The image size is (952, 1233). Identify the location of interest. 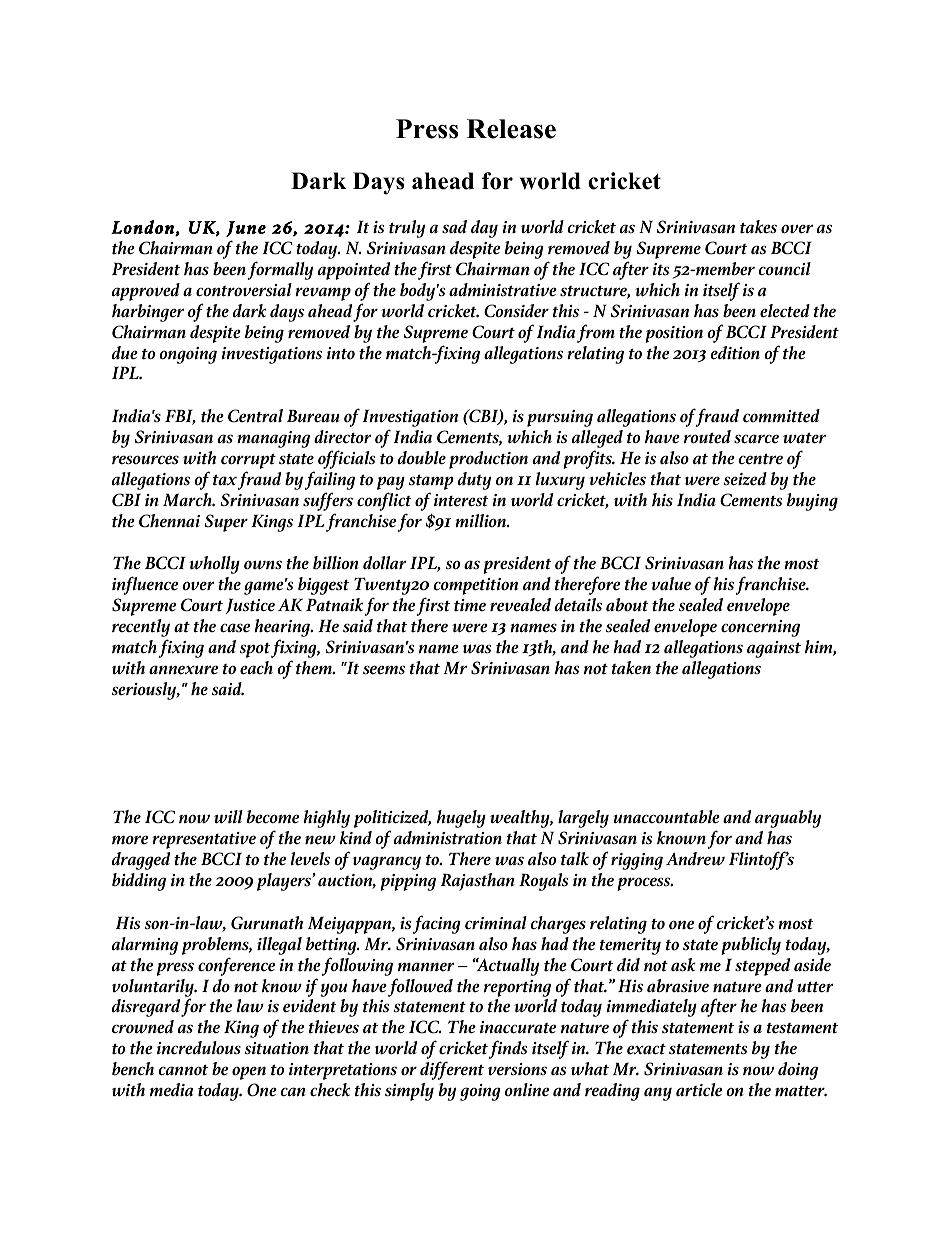
(461, 500).
